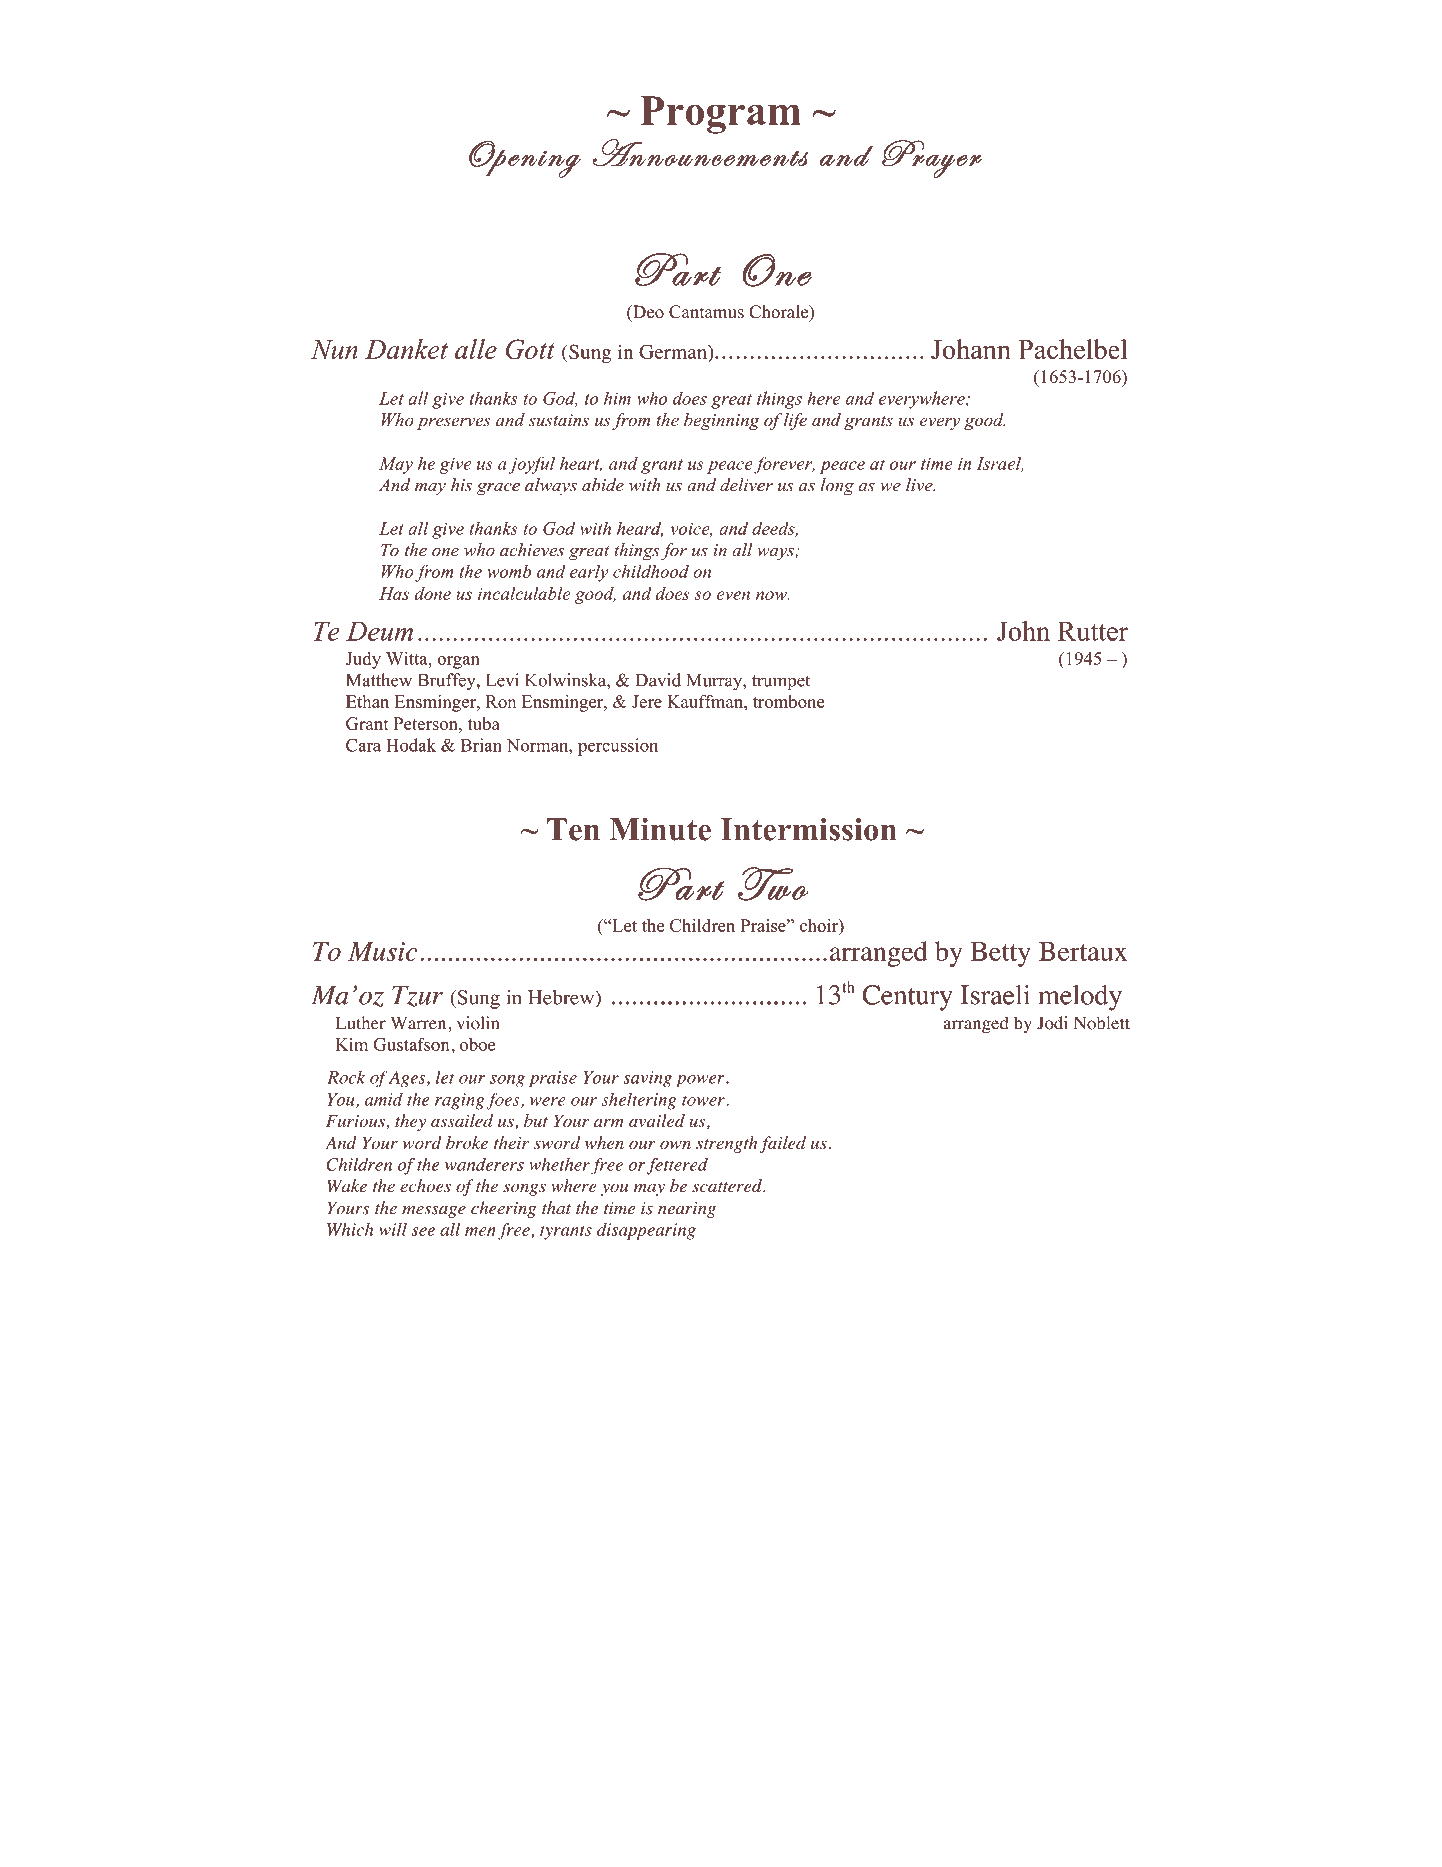 The height and width of the screenshot is (1867, 1442). What do you see at coordinates (1023, 631) in the screenshot?
I see `John` at bounding box center [1023, 631].
